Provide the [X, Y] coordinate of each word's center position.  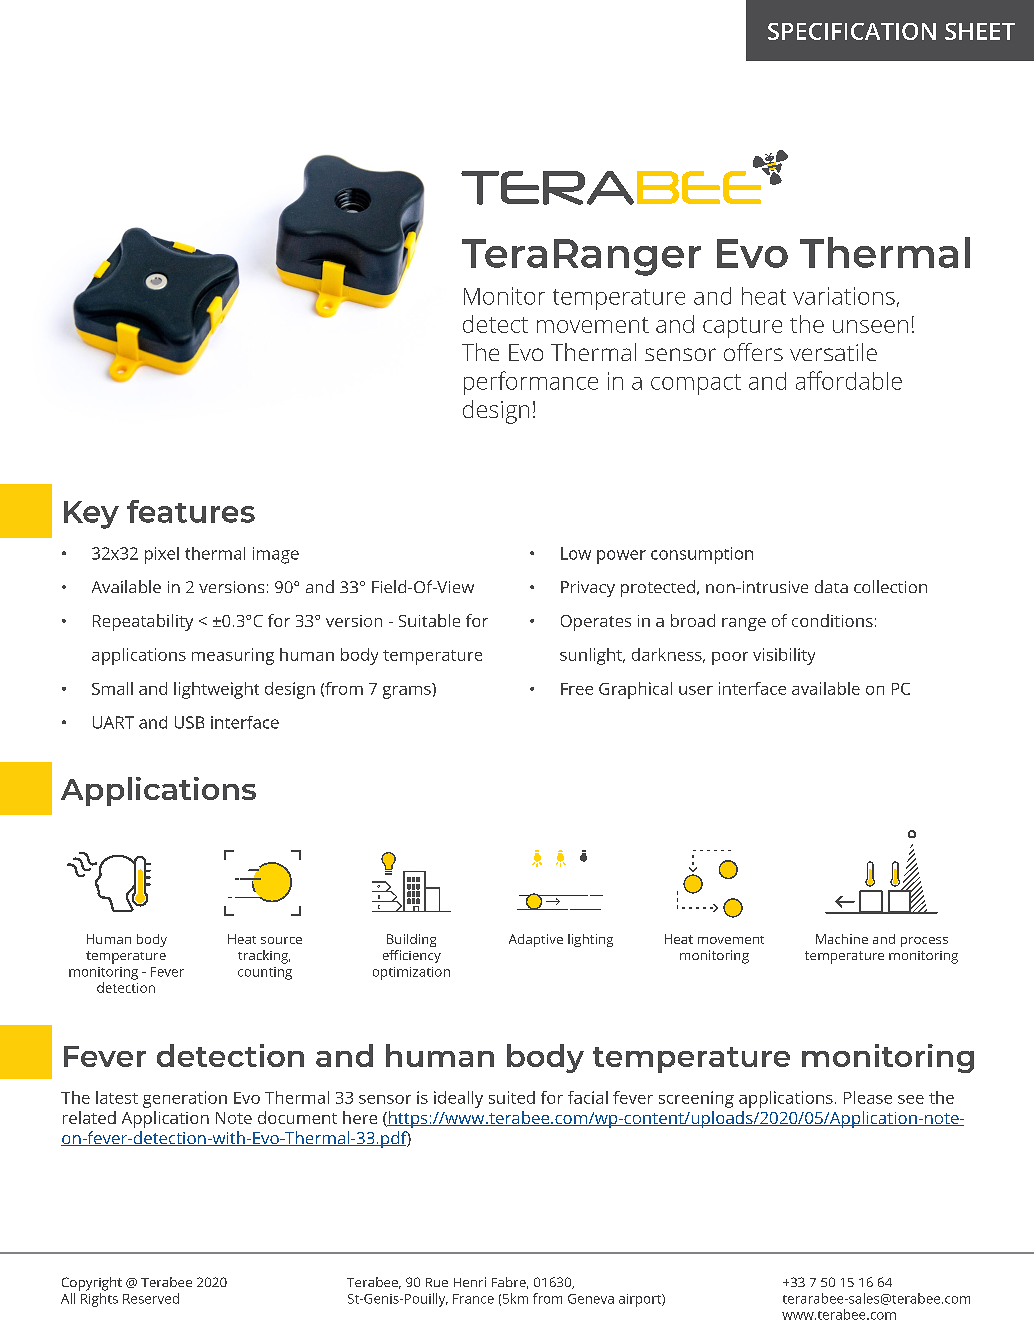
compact [696, 384]
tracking [264, 957]
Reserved [151, 1298]
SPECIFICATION [852, 31]
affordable [849, 380]
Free [577, 689]
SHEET [980, 31]
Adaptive [536, 940]
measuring [233, 656]
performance [531, 383]
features [191, 511]
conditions [832, 620]
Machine [842, 939]
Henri [470, 1282]
